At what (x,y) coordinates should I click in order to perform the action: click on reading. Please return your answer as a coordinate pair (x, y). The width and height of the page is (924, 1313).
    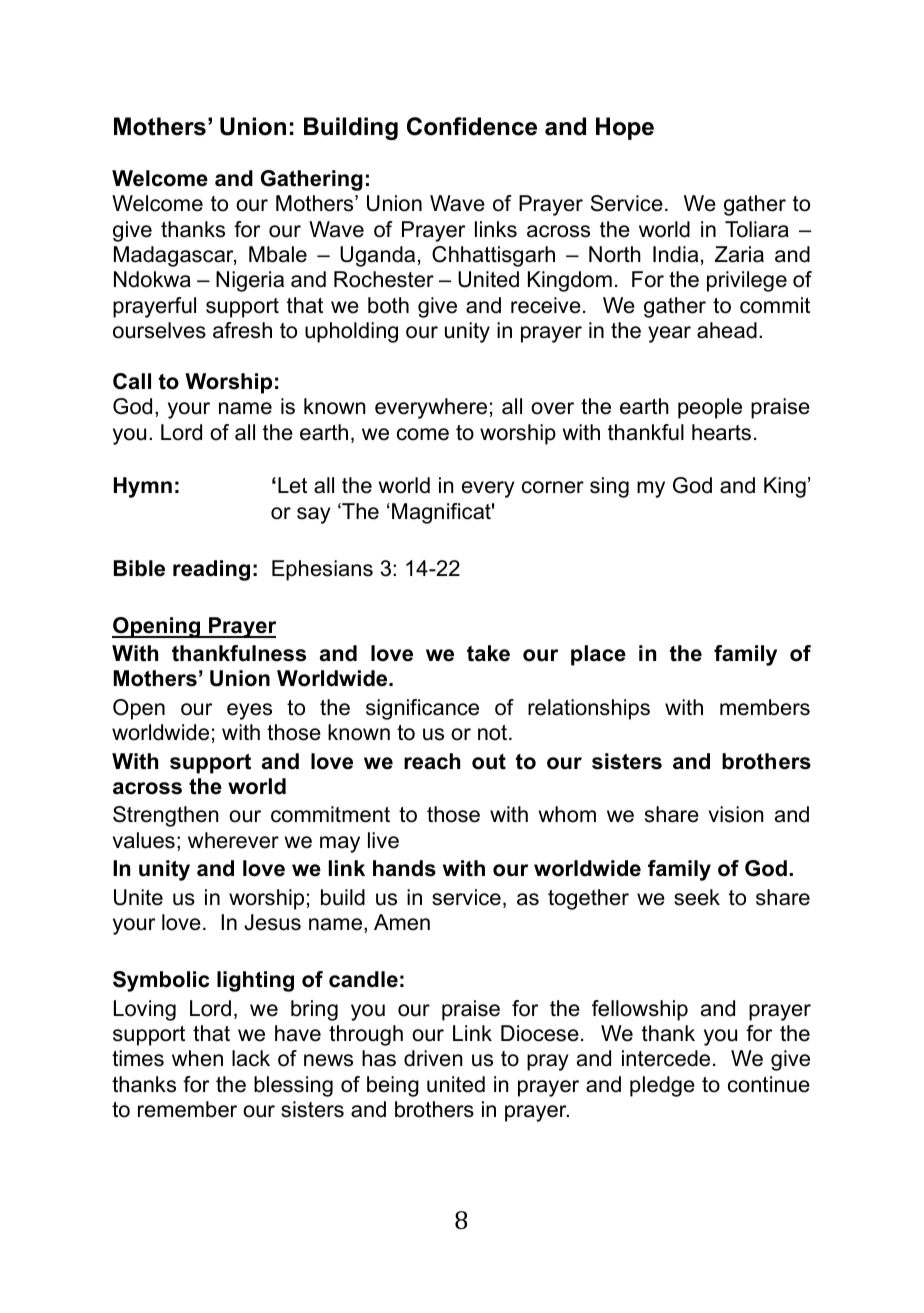
    Looking at the image, I should click on (211, 570).
